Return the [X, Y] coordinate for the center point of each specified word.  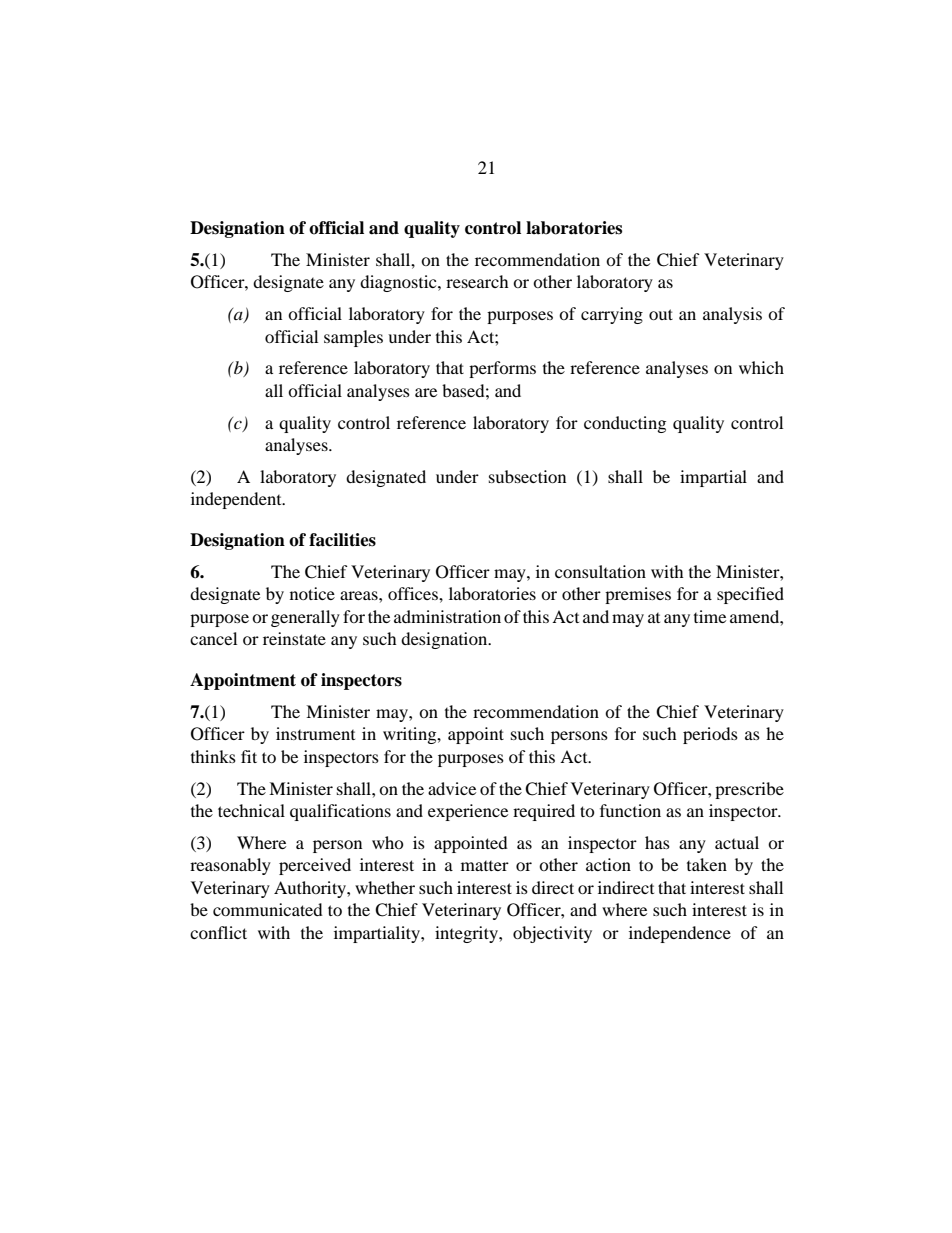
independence [680, 934]
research [477, 281]
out [661, 314]
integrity [467, 934]
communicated [268, 909]
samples [353, 338]
